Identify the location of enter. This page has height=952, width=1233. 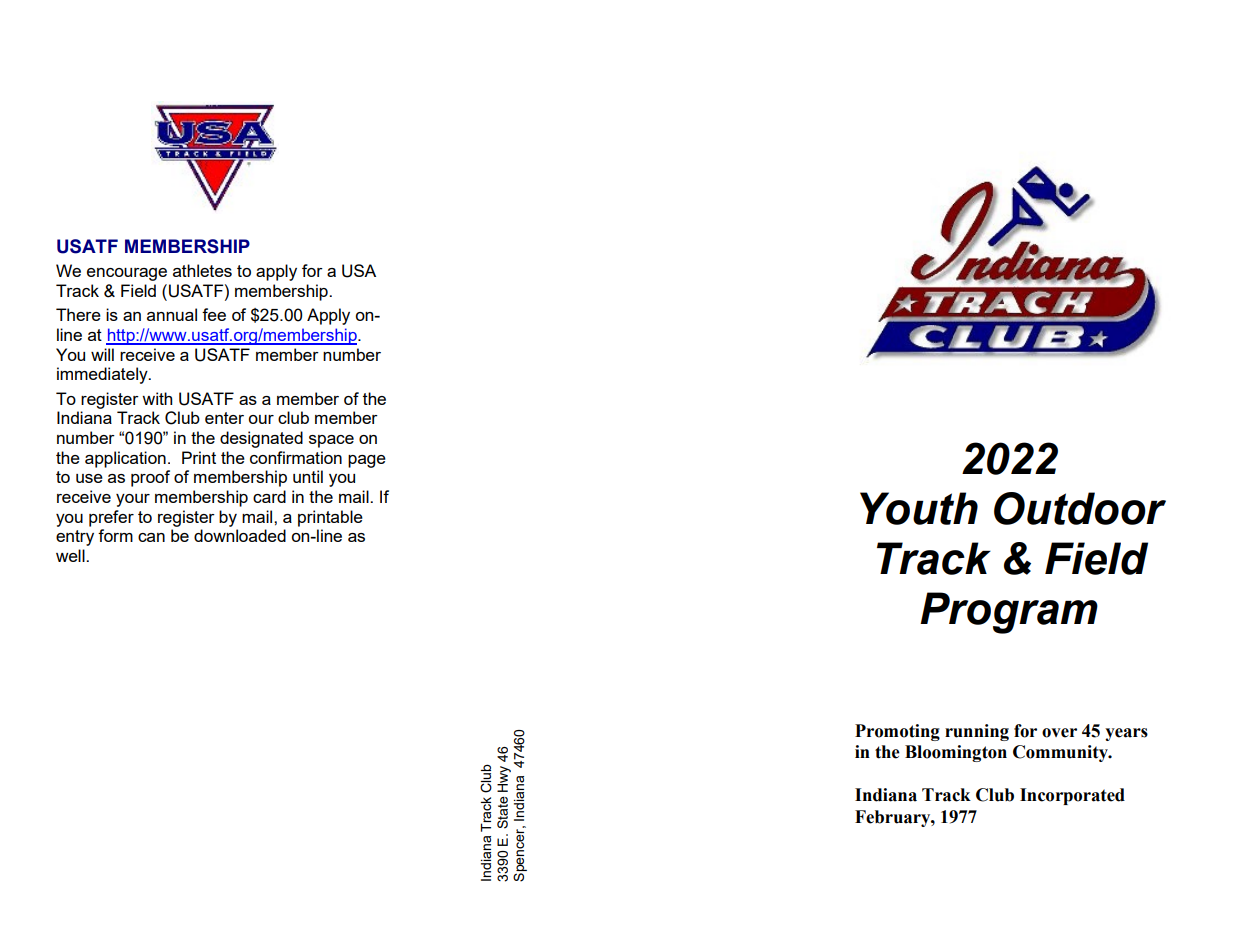
(224, 418).
